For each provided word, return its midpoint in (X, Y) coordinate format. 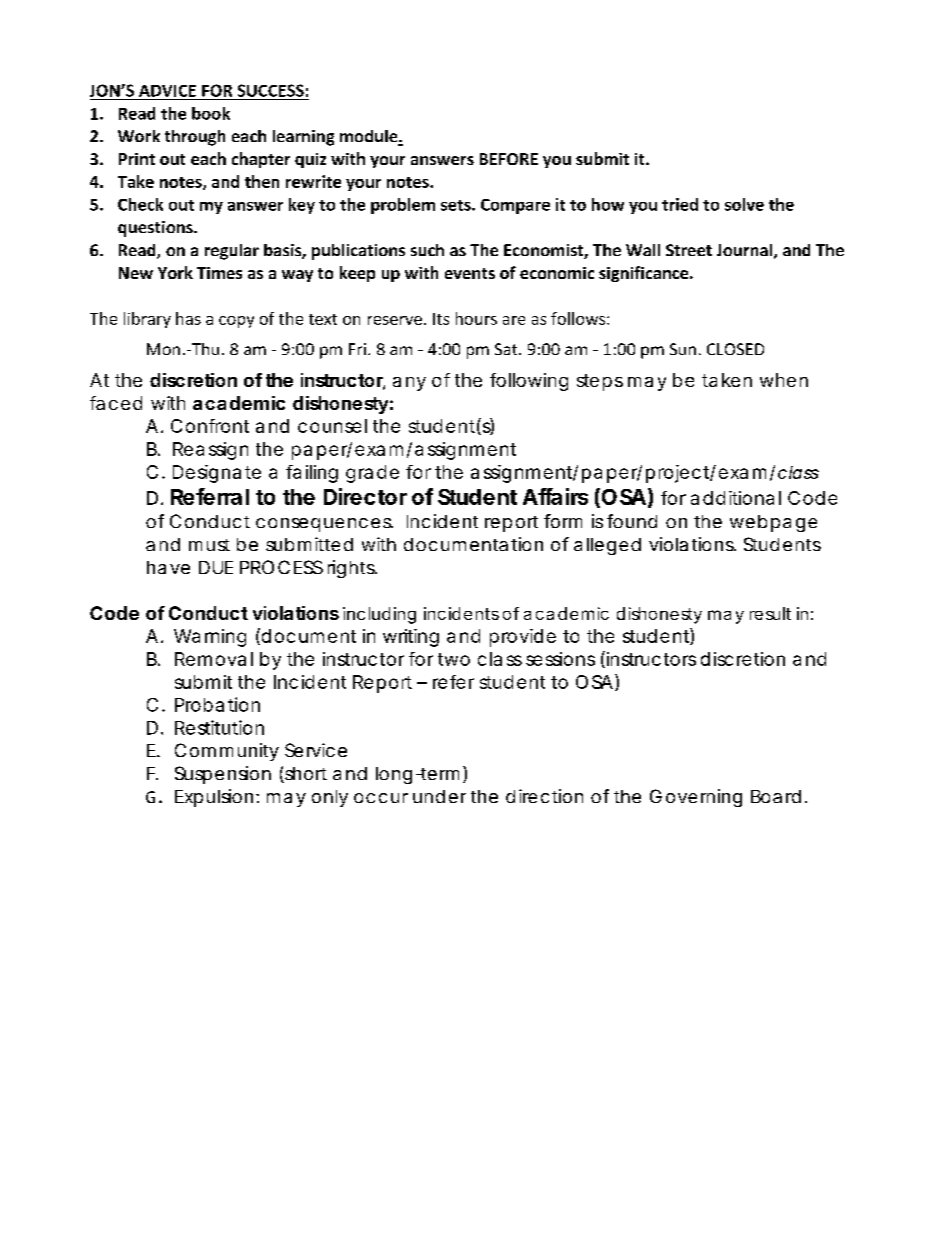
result (770, 613)
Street (689, 250)
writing (411, 638)
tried (680, 204)
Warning (210, 638)
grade (372, 474)
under (439, 796)
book (211, 113)
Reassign (210, 451)
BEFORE (509, 159)
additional (736, 498)
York (175, 272)
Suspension (223, 775)
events (470, 273)
